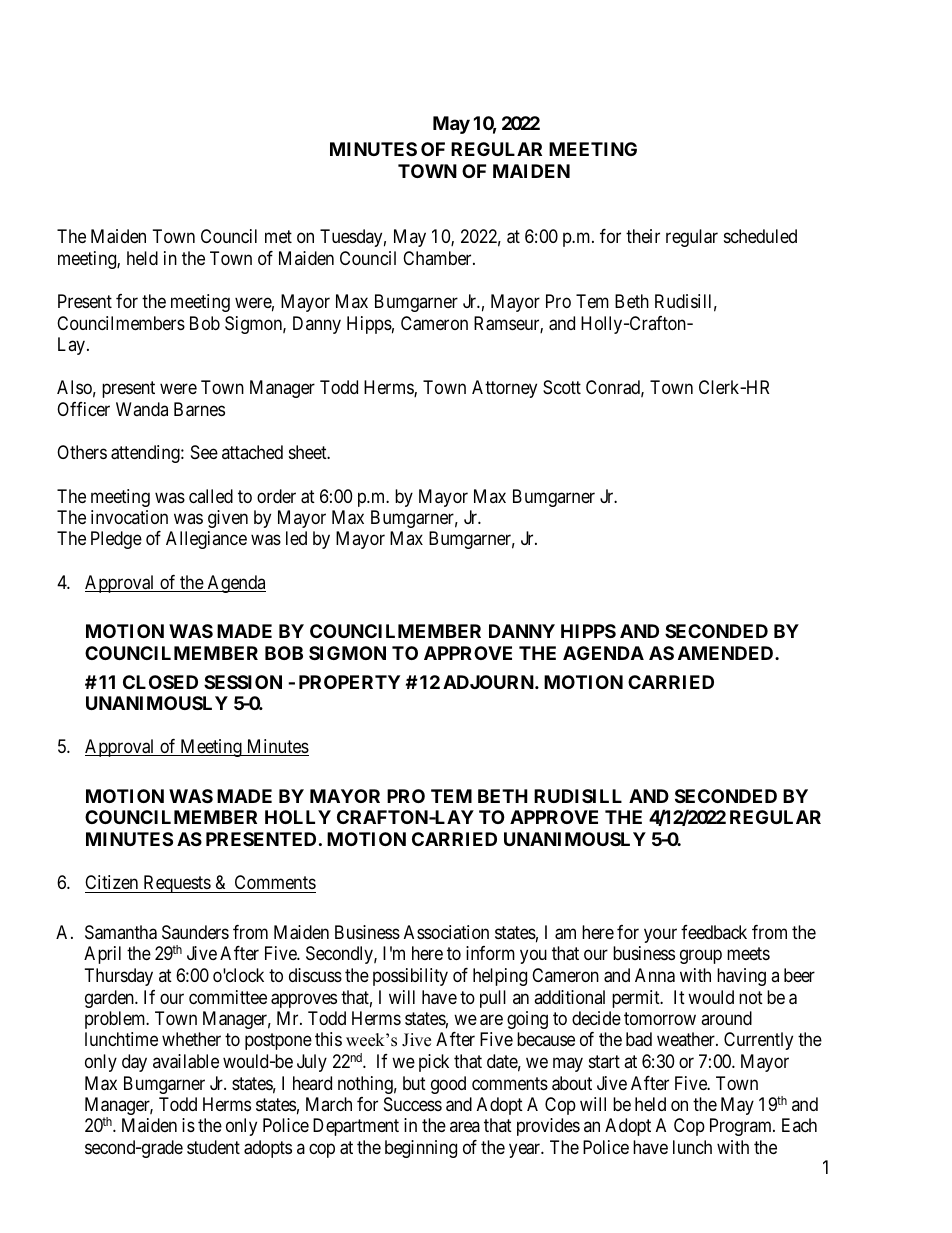  Describe the element at coordinates (349, 682) in the page. I see `PROPERTY` at that location.
